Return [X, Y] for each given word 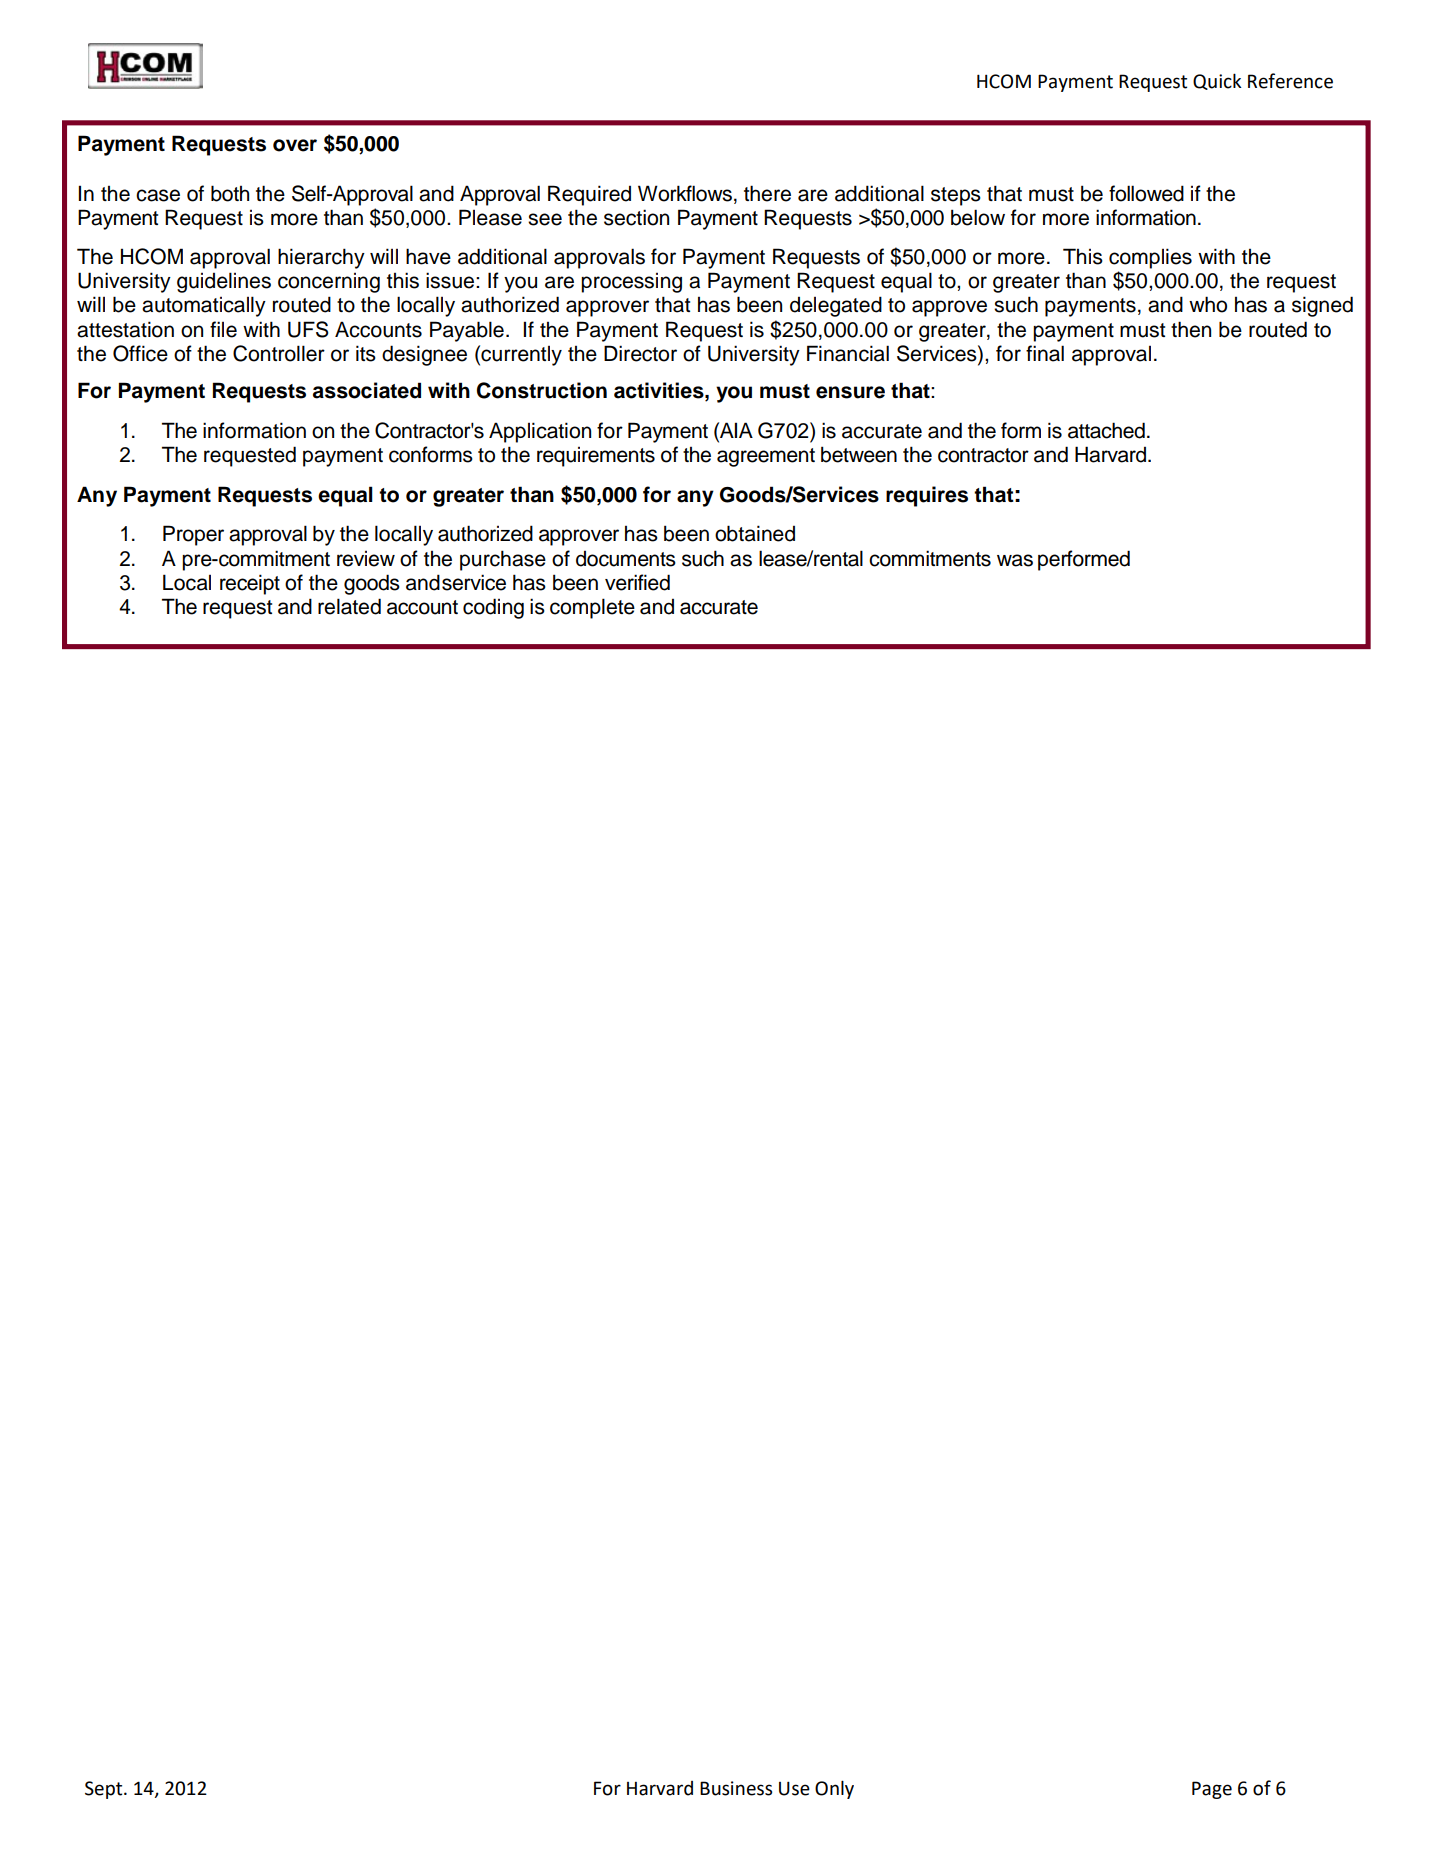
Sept [105, 1790]
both [230, 193]
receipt [250, 584]
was [1015, 560]
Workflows [685, 193]
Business [736, 1788]
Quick [1217, 81]
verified [637, 582]
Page [1212, 1790]
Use [794, 1788]
